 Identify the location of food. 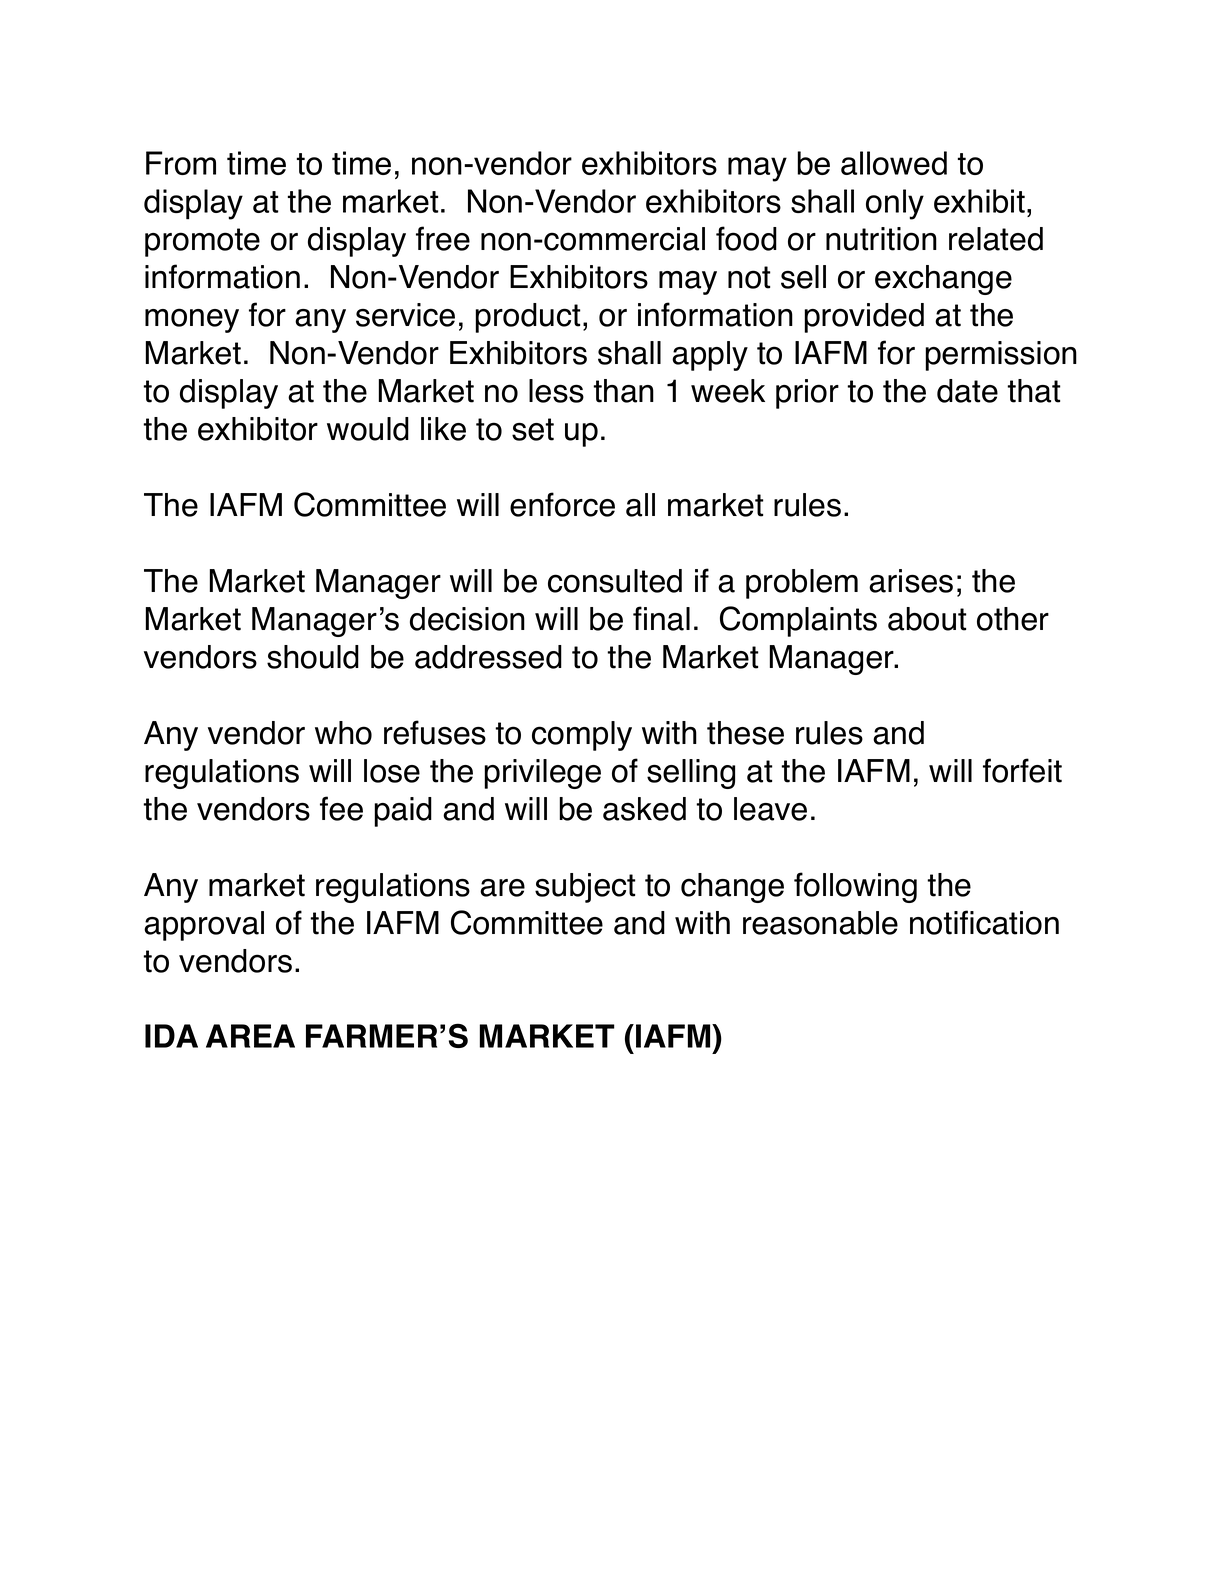
(746, 238).
